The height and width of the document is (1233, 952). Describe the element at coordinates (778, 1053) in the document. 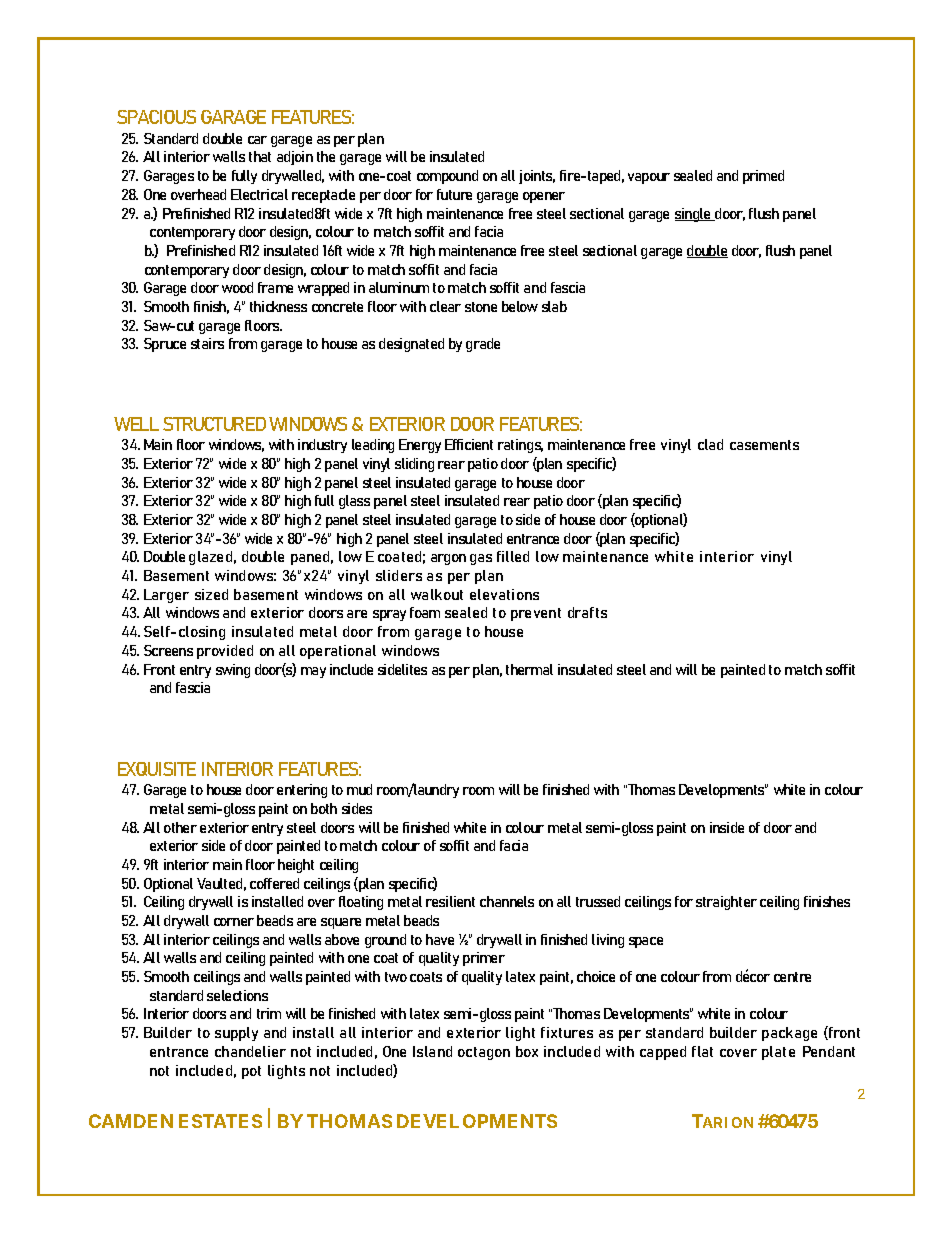

I see `plate` at that location.
